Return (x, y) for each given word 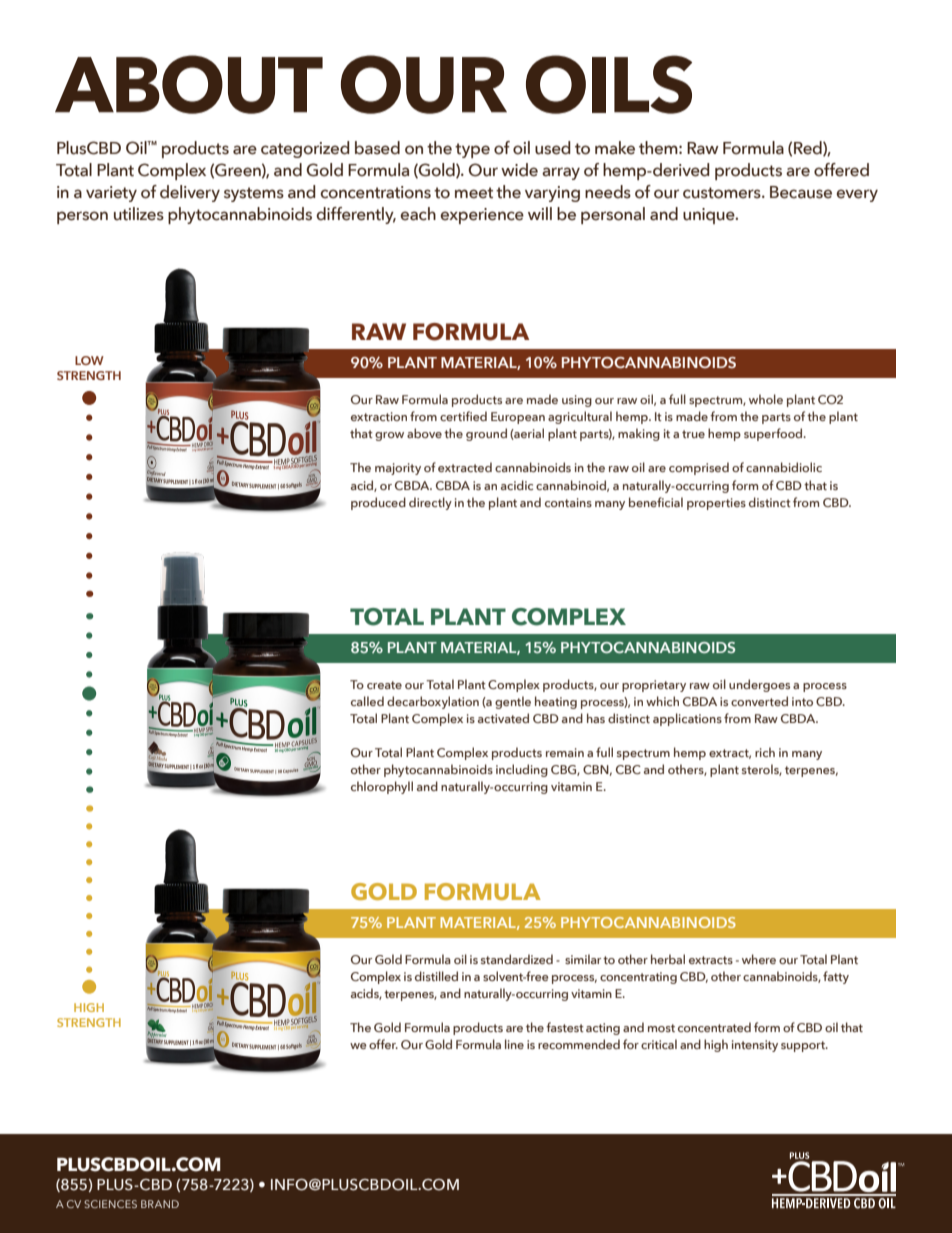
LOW (89, 360)
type (472, 150)
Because (801, 192)
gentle (513, 702)
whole (766, 399)
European (518, 418)
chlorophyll (382, 787)
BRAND (160, 1204)
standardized (517, 959)
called (367, 701)
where (759, 959)
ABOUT (189, 84)
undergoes (759, 685)
